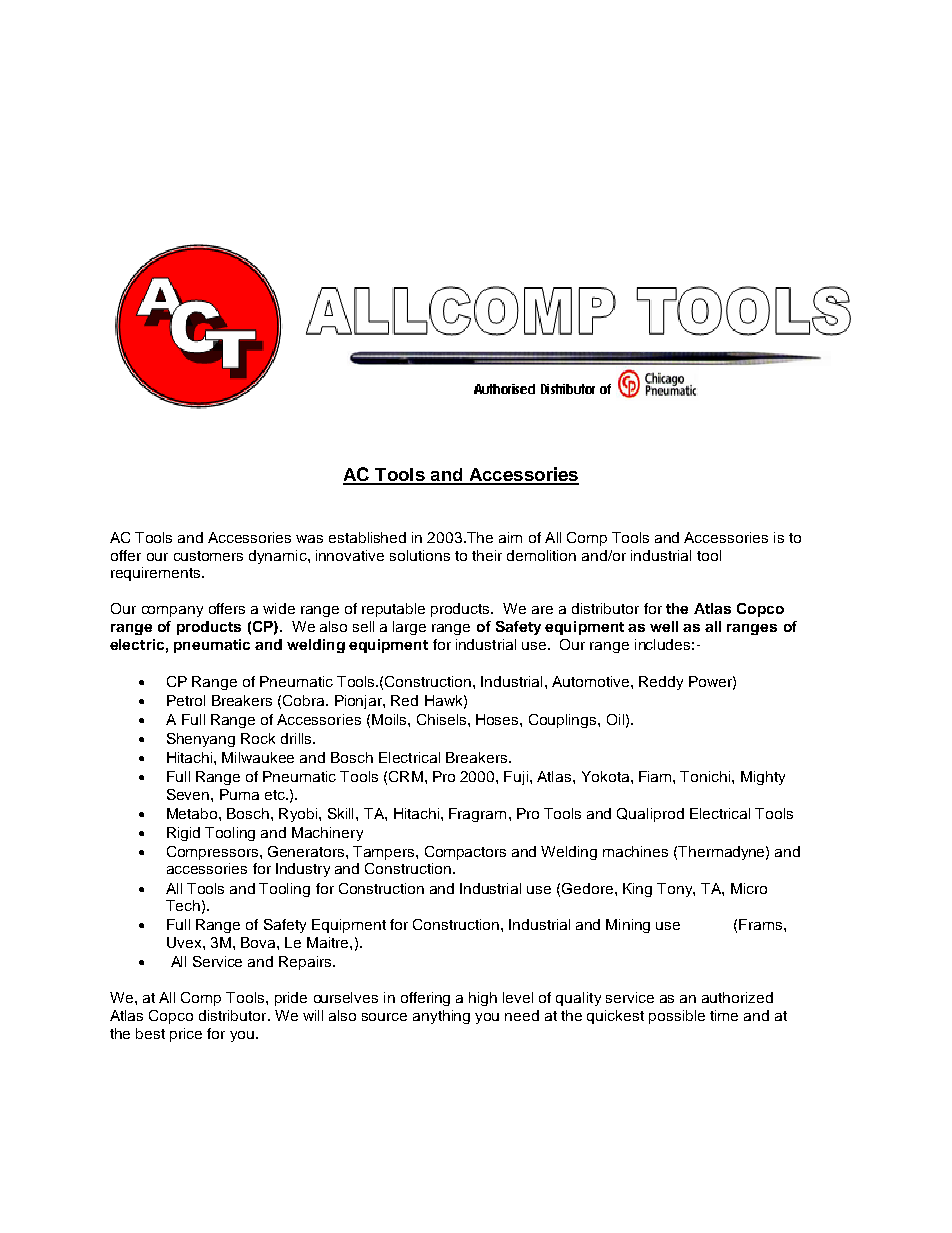  I want to click on demolition, so click(541, 555).
